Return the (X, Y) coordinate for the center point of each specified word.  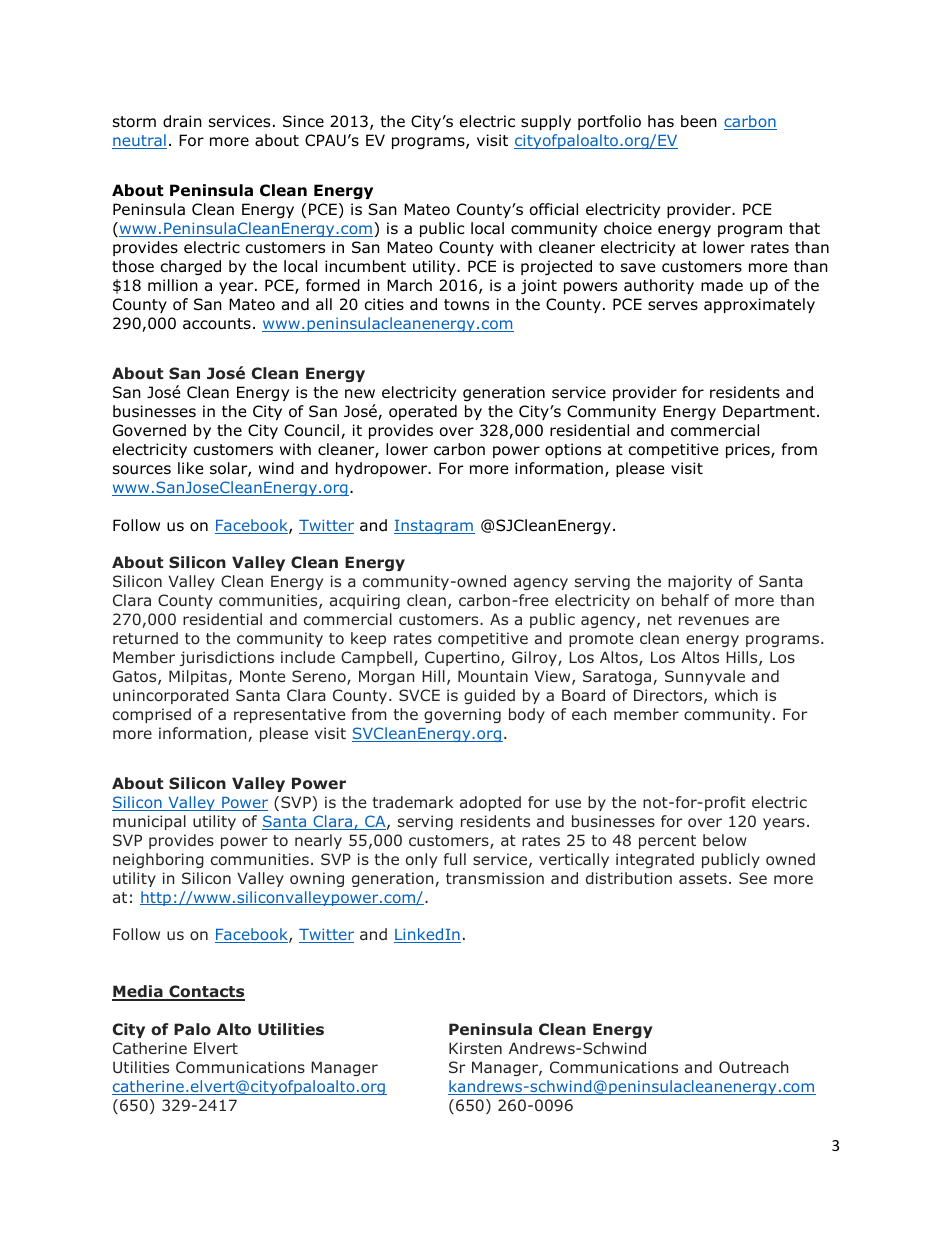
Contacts (206, 992)
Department (769, 412)
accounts (217, 324)
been (699, 121)
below (725, 840)
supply (546, 122)
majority (700, 582)
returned (145, 638)
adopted (490, 803)
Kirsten (475, 1048)
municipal (149, 822)
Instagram (434, 527)
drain (182, 121)
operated (423, 412)
